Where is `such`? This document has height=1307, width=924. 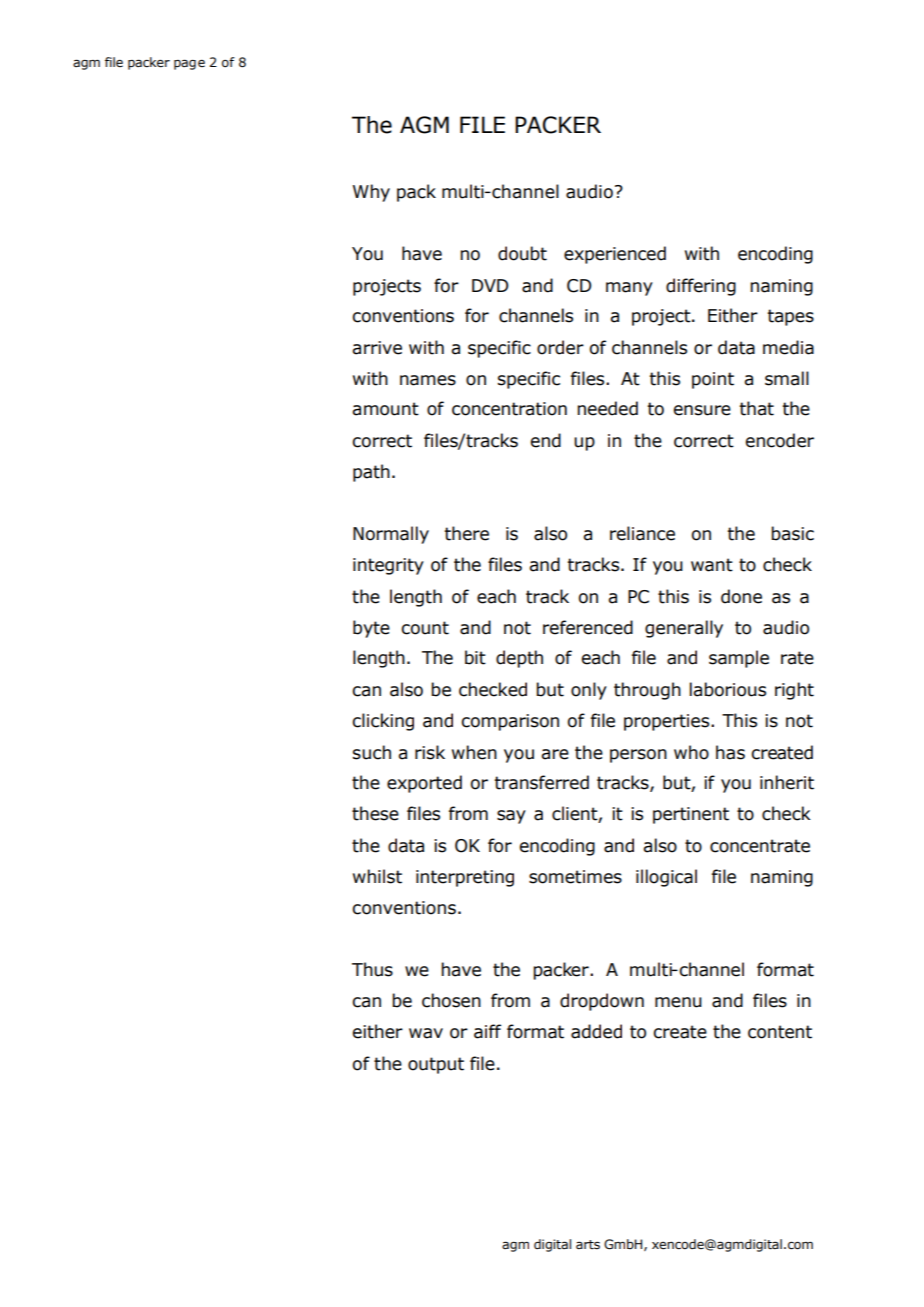
such is located at coordinates (372, 752).
